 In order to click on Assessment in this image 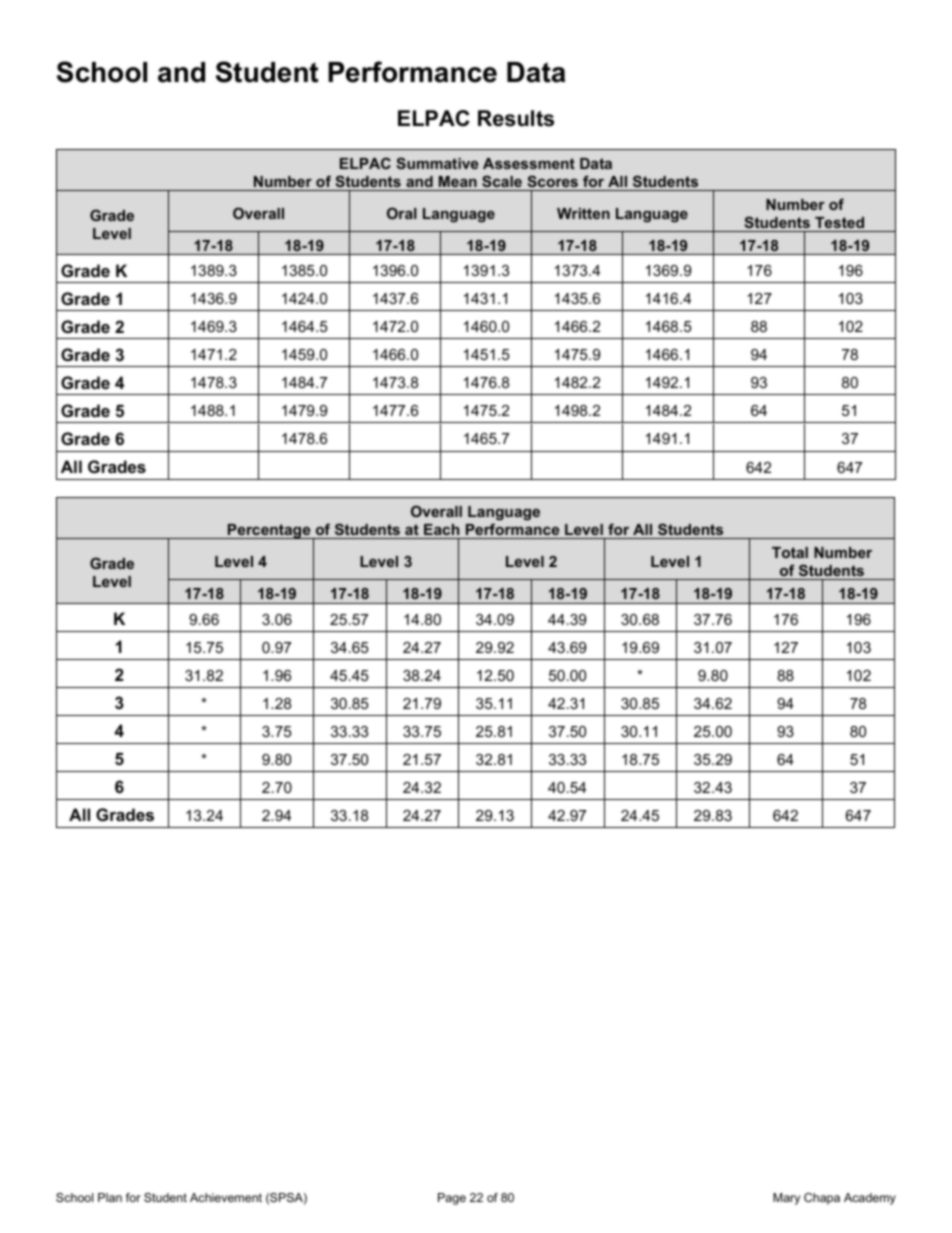, I will do `click(529, 163)`.
